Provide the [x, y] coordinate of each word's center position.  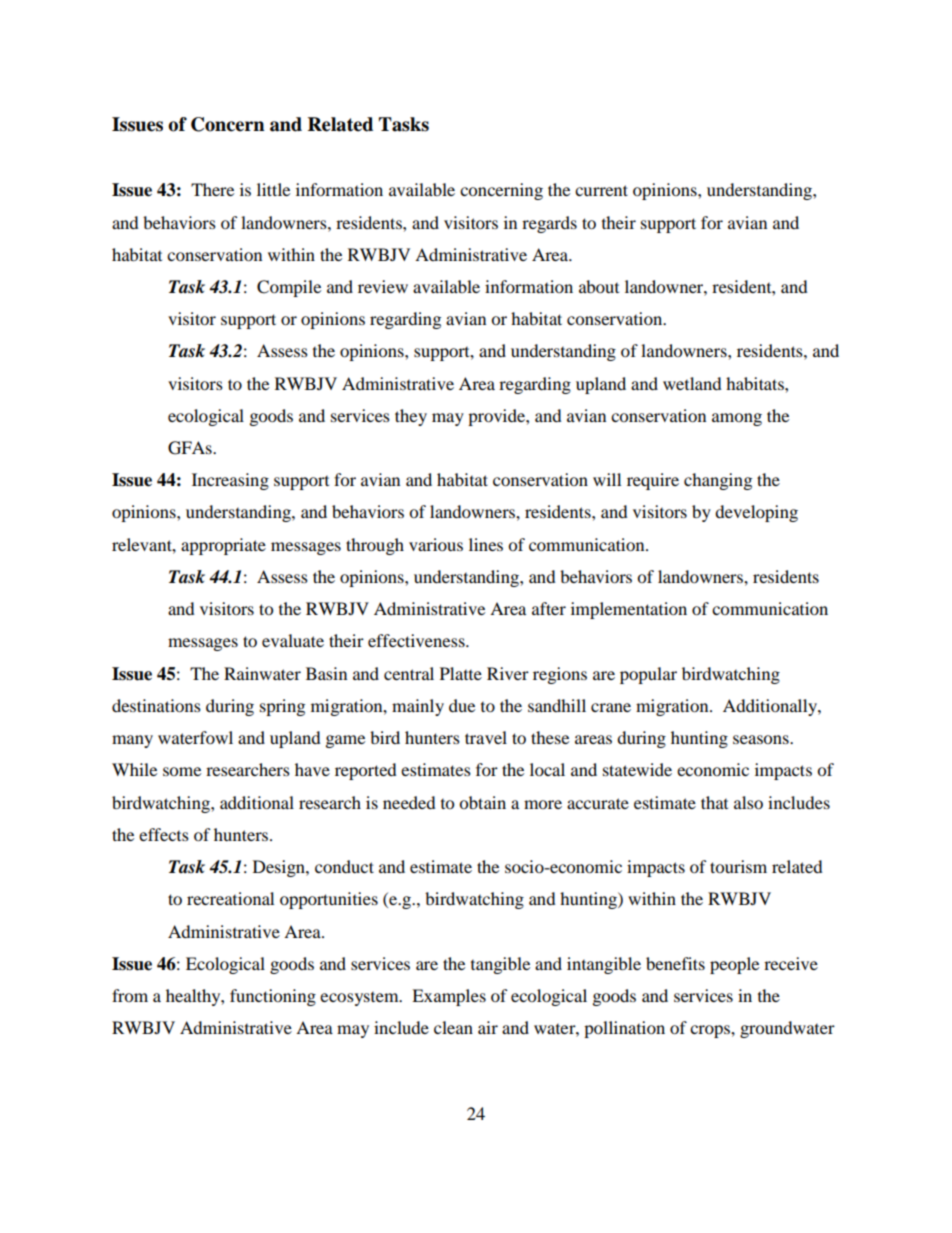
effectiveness [417, 640]
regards [549, 224]
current [601, 190]
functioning [273, 997]
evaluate [293, 640]
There [212, 189]
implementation [629, 610]
